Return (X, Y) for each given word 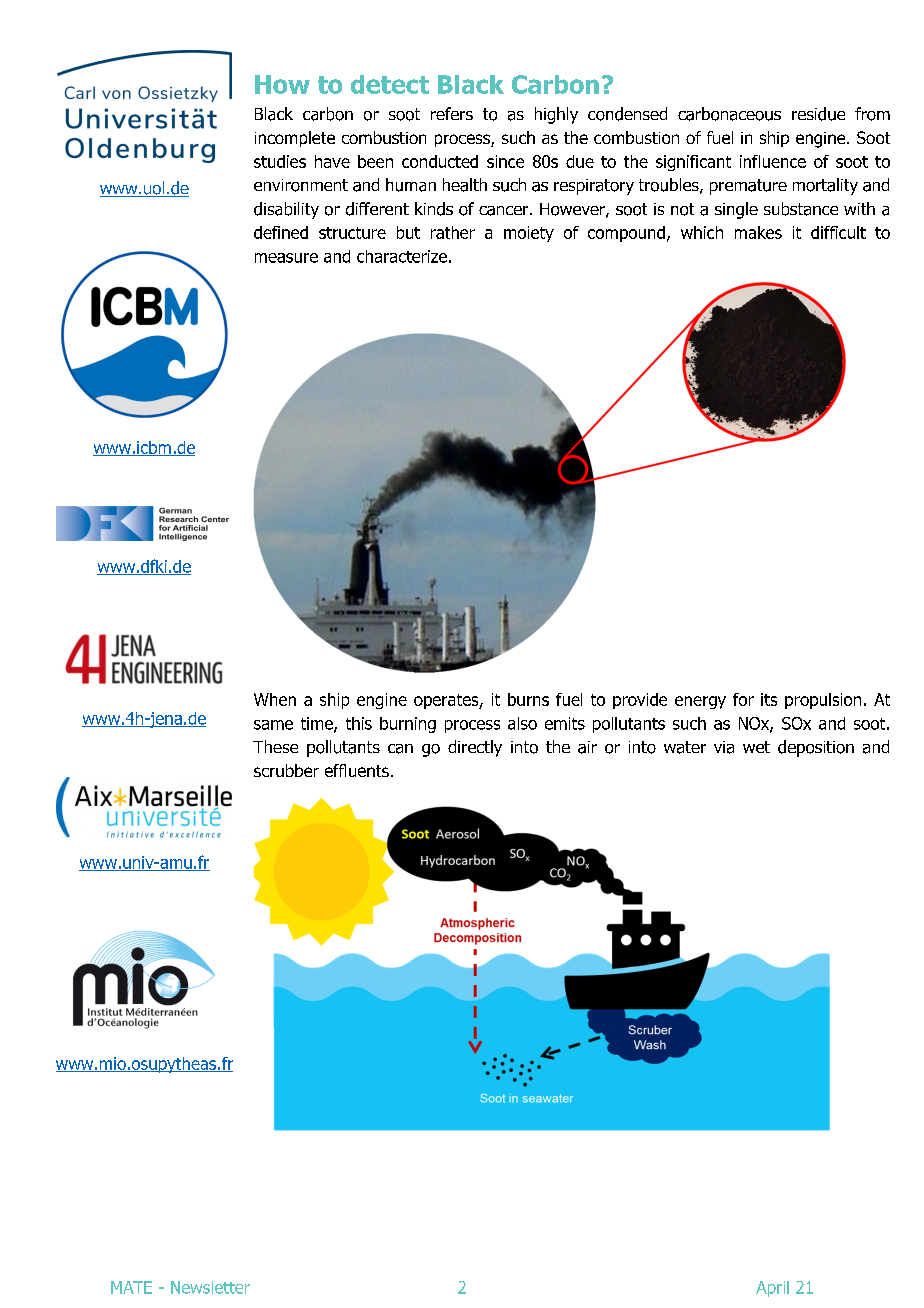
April (772, 1289)
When (275, 699)
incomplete (295, 139)
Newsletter (210, 1287)
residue (818, 114)
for (743, 699)
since (505, 161)
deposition (816, 748)
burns (528, 699)
